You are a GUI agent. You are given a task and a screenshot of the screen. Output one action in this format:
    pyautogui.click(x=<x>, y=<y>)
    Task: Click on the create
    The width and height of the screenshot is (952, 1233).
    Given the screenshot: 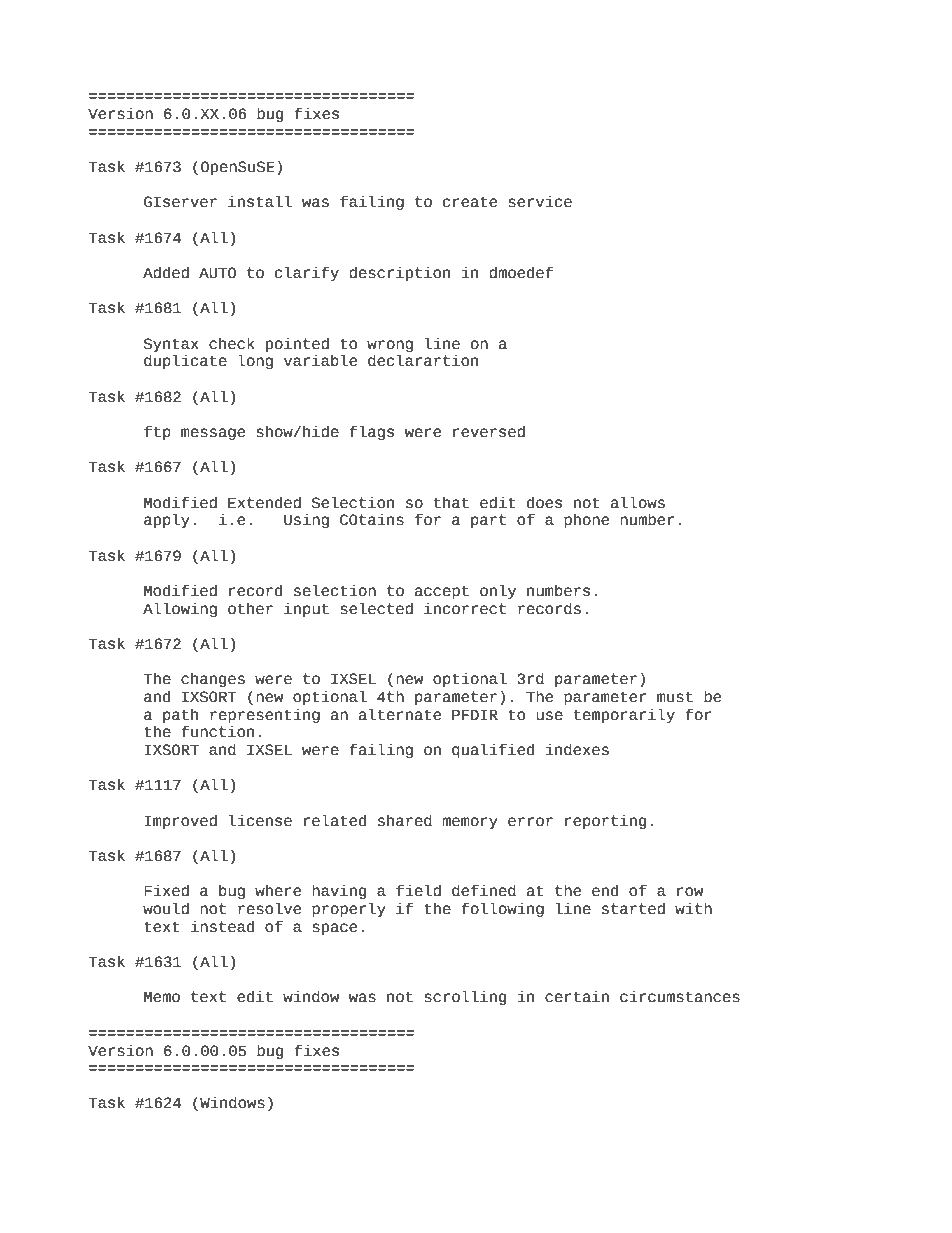 What is the action you would take?
    pyautogui.click(x=470, y=202)
